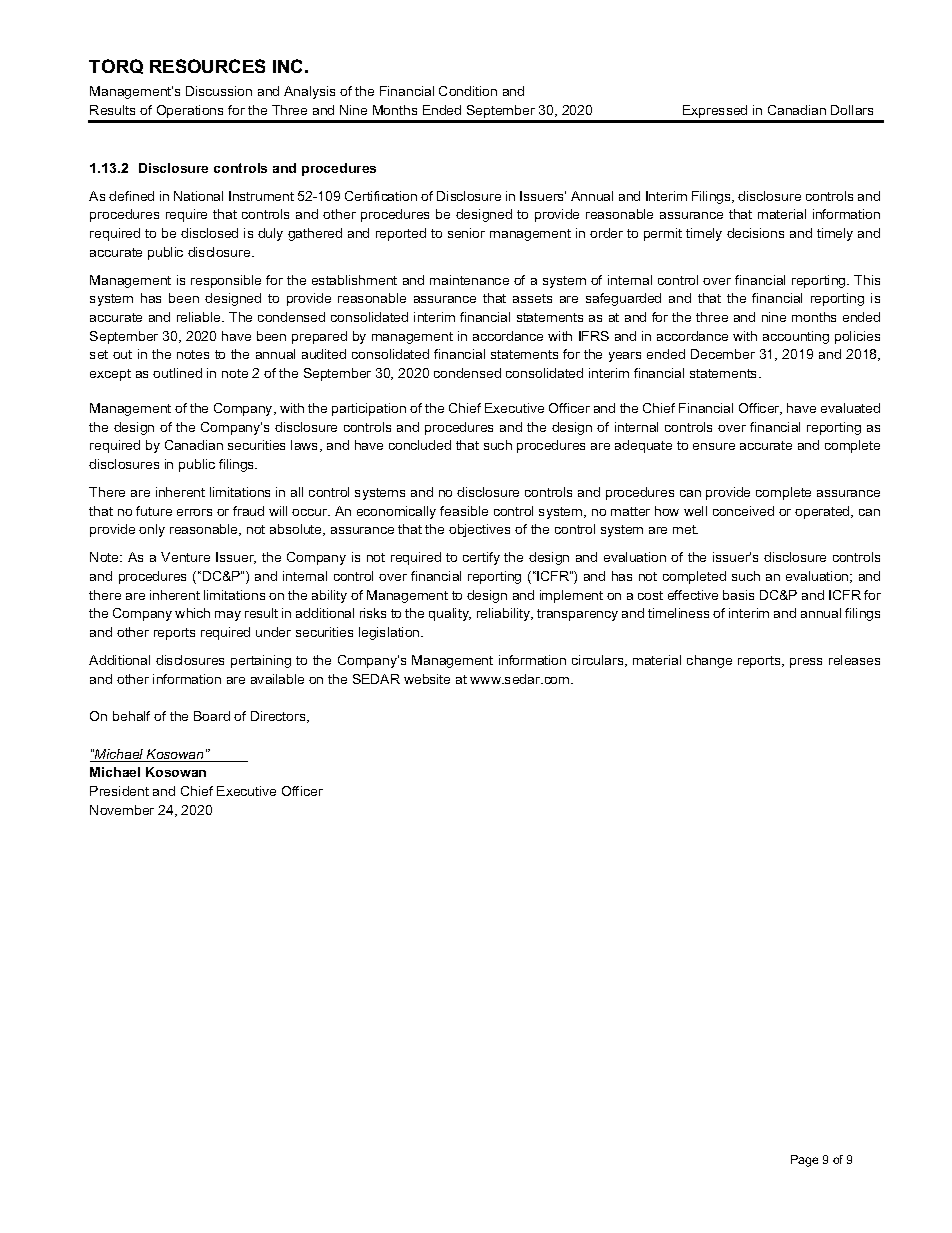  I want to click on Discussion, so click(219, 91).
